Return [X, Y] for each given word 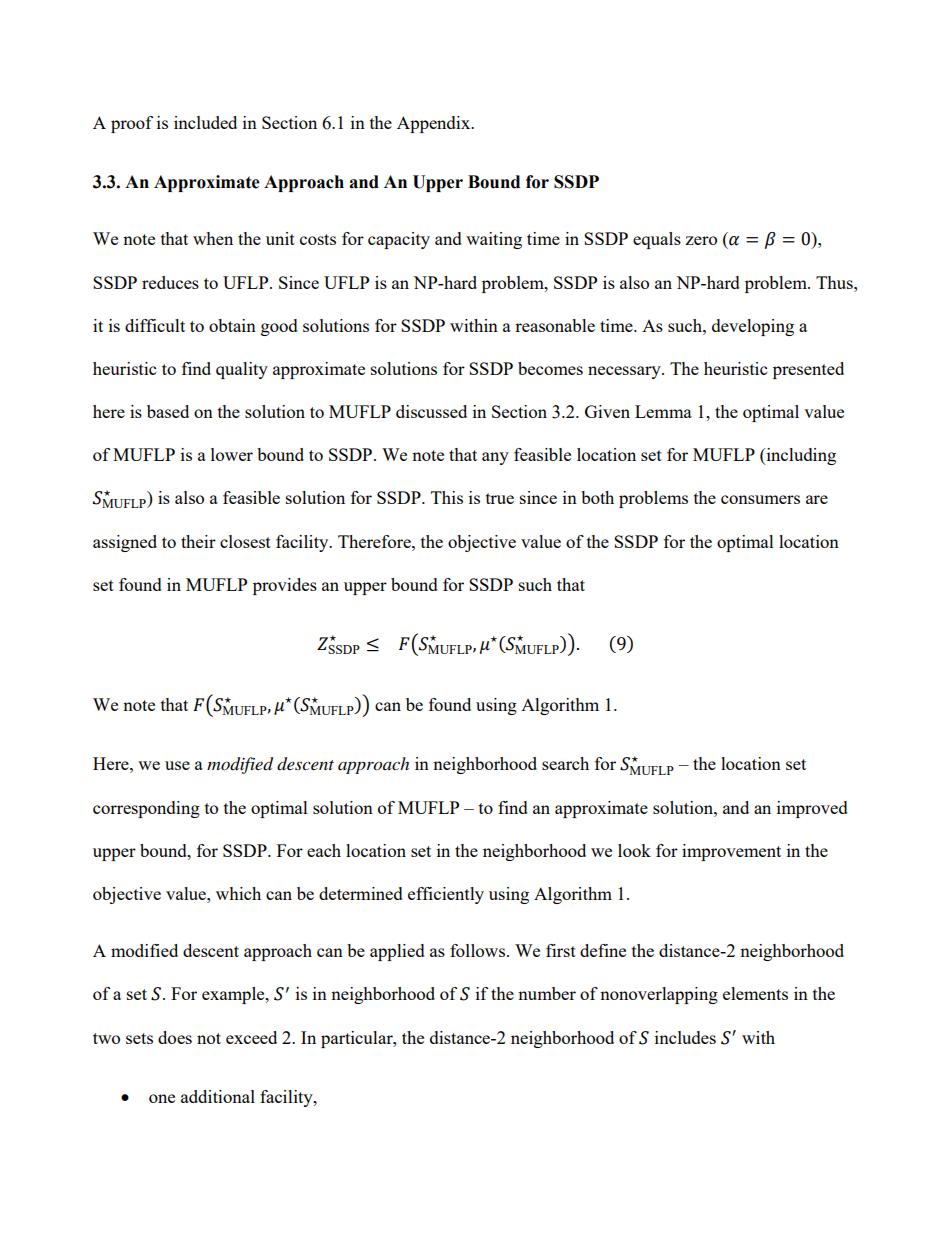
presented [808, 370]
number [547, 993]
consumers [760, 499]
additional [218, 1096]
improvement [731, 852]
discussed [431, 411]
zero [701, 240]
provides [285, 586]
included [205, 122]
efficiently [446, 895]
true [500, 498]
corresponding [146, 809]
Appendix [435, 124]
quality [242, 370]
